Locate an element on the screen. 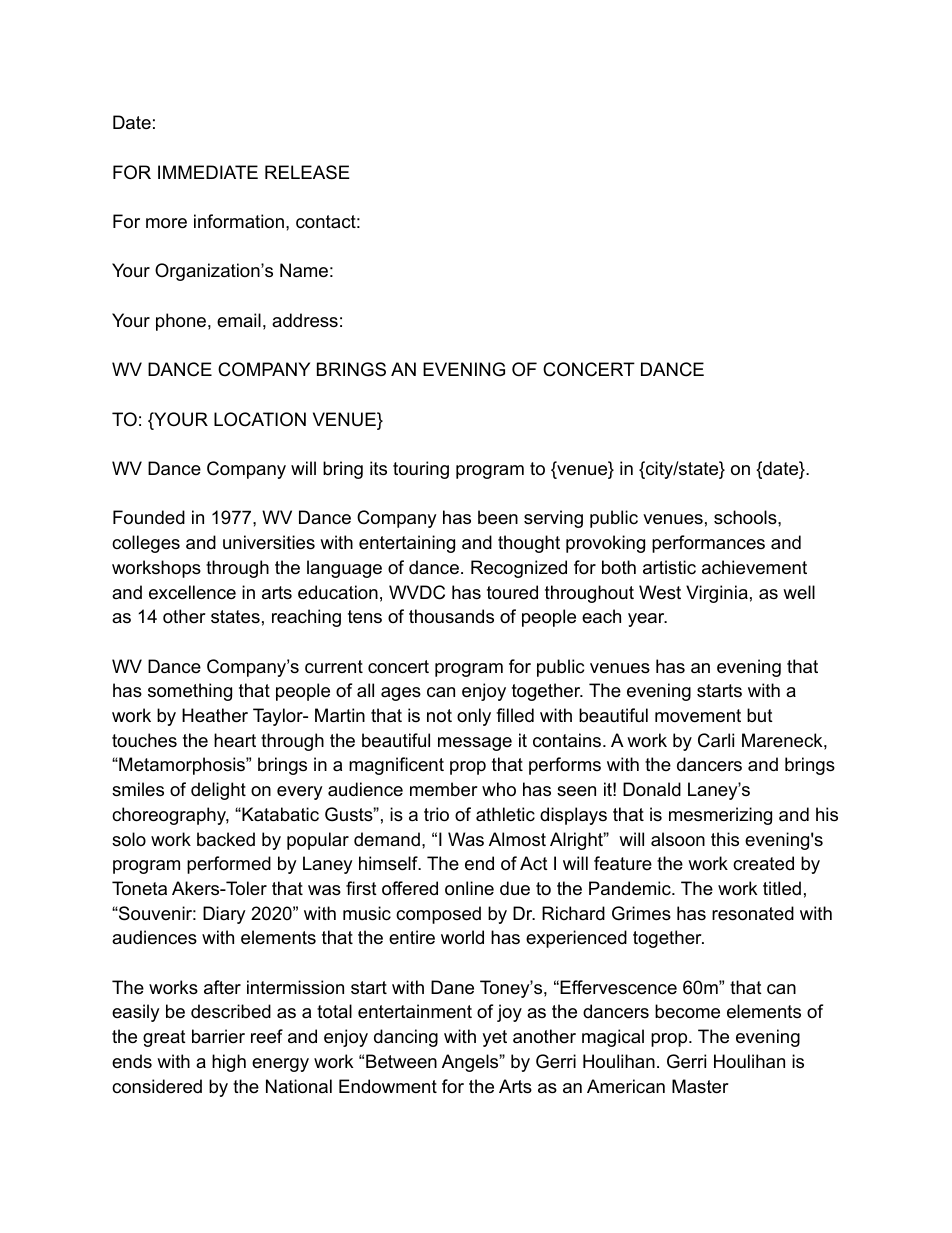 The height and width of the screenshot is (1233, 952). yet is located at coordinates (494, 1038).
